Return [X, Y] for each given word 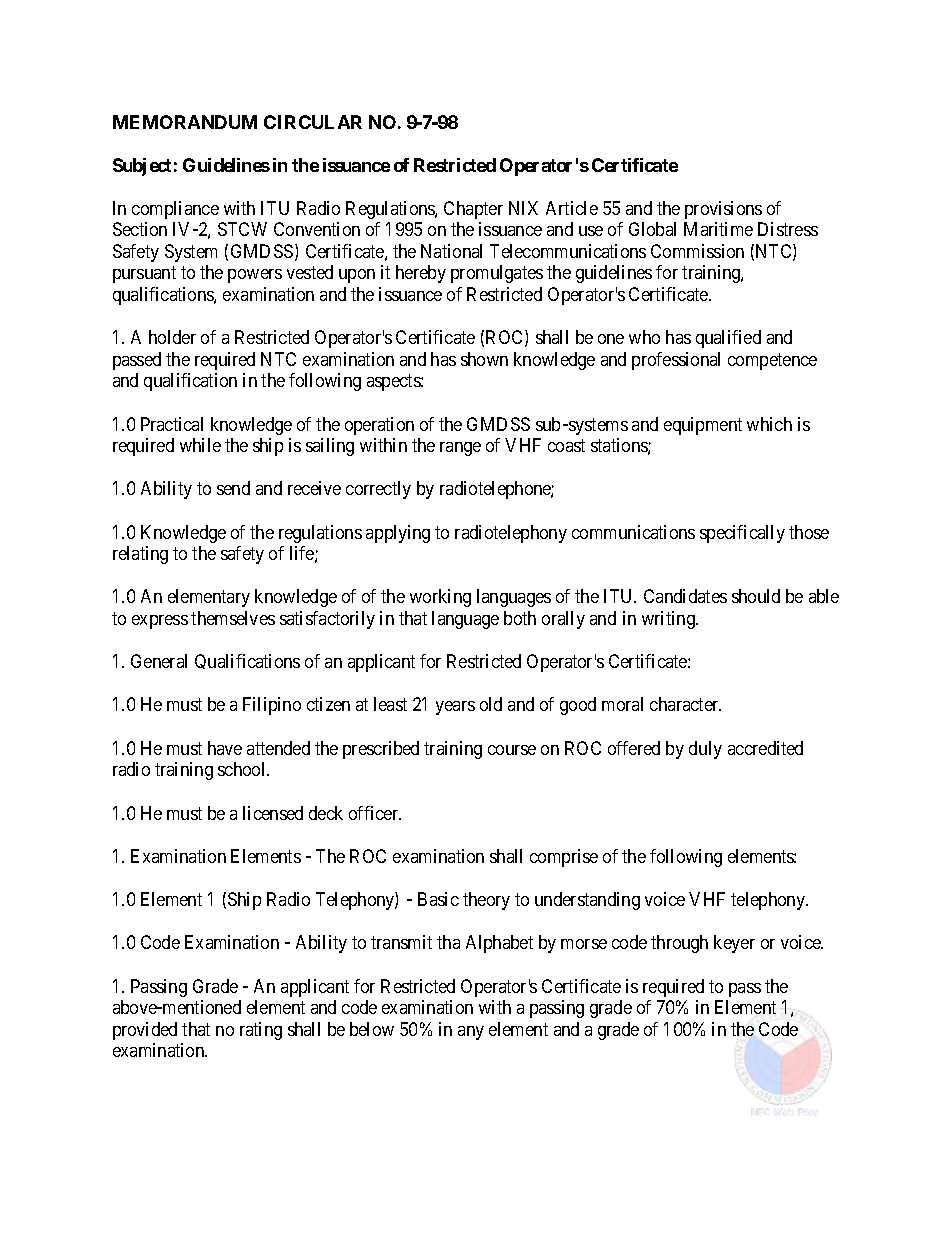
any [471, 1033]
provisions [723, 210]
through [679, 944]
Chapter [473, 210]
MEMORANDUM [185, 122]
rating [261, 1031]
